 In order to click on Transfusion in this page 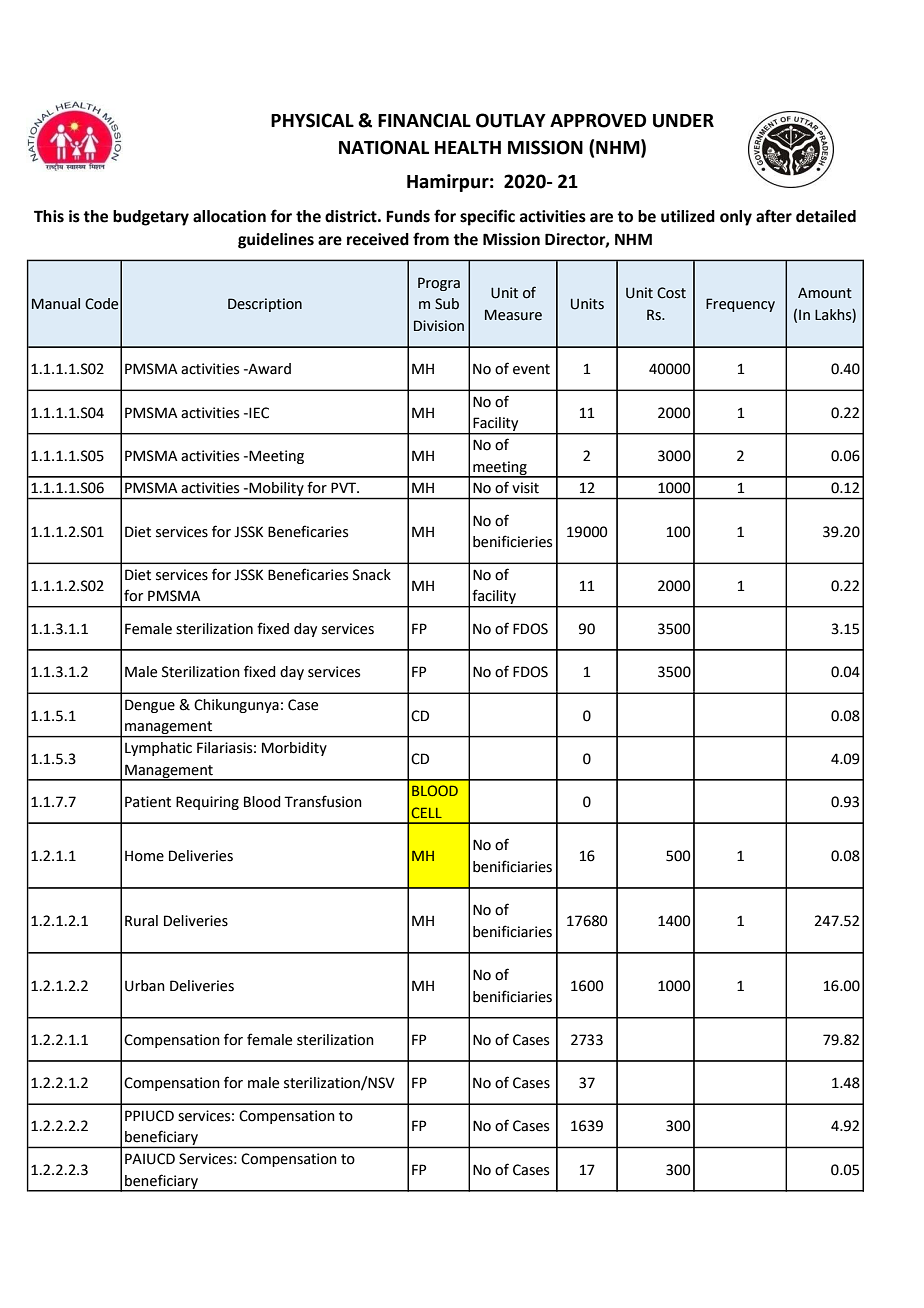, I will do `click(323, 801)`.
